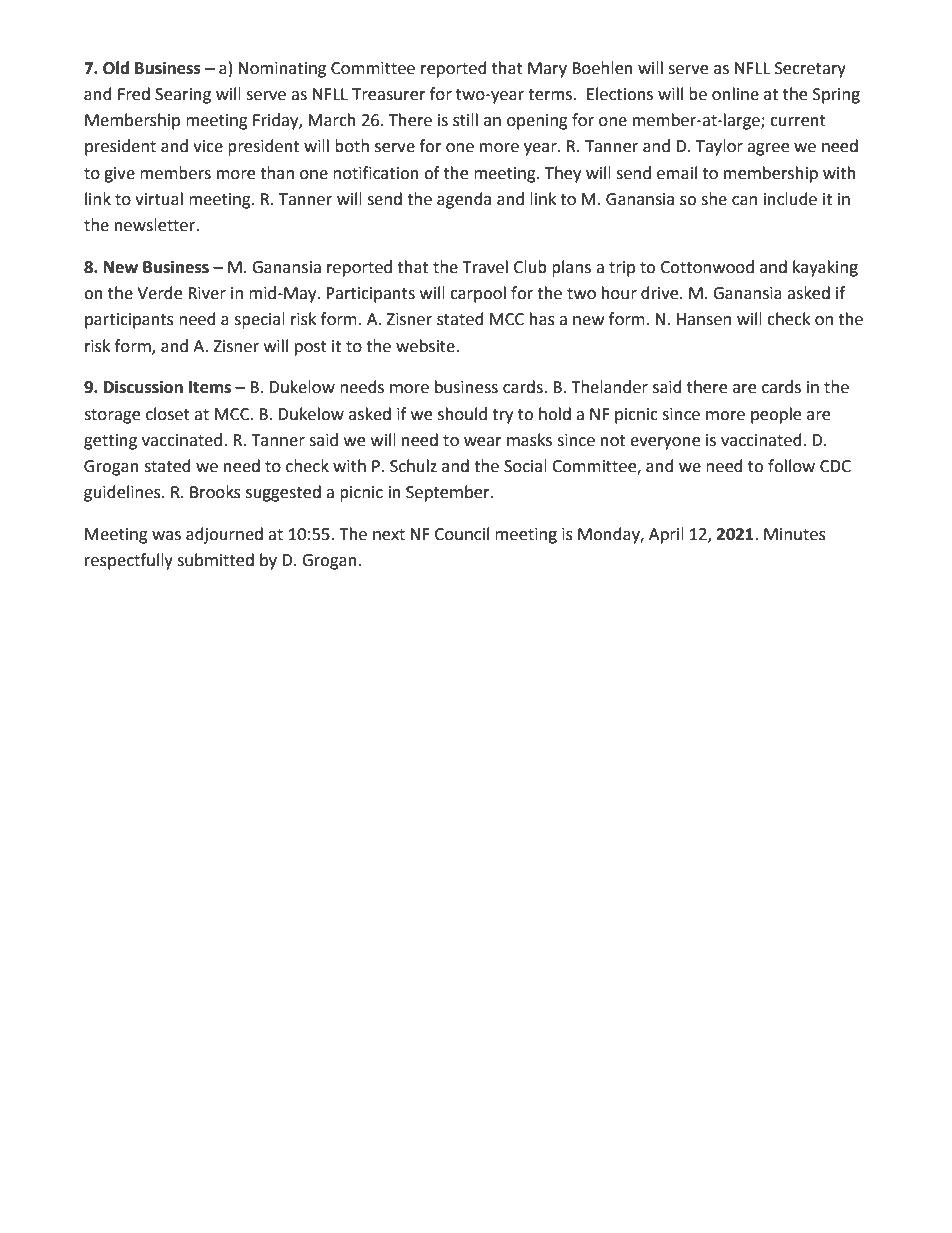  I want to click on Council, so click(462, 534).
